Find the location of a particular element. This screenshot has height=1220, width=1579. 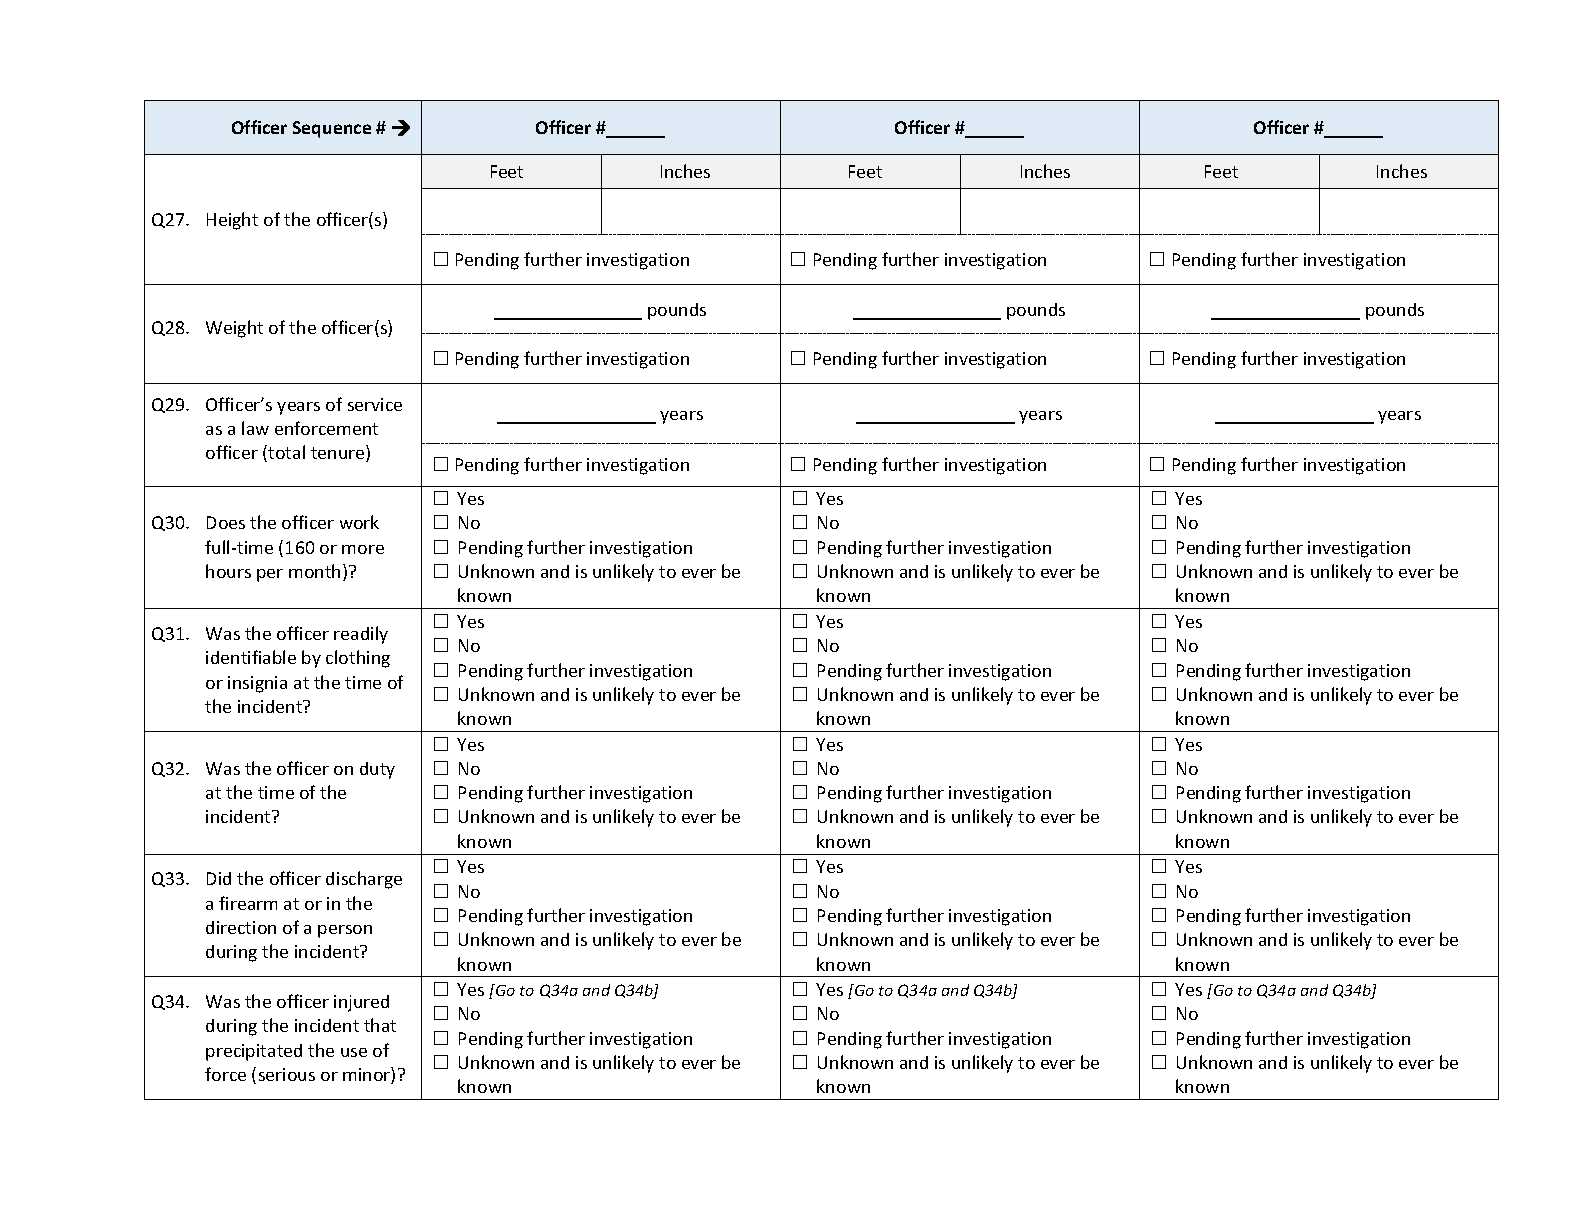

hours is located at coordinates (228, 571).
